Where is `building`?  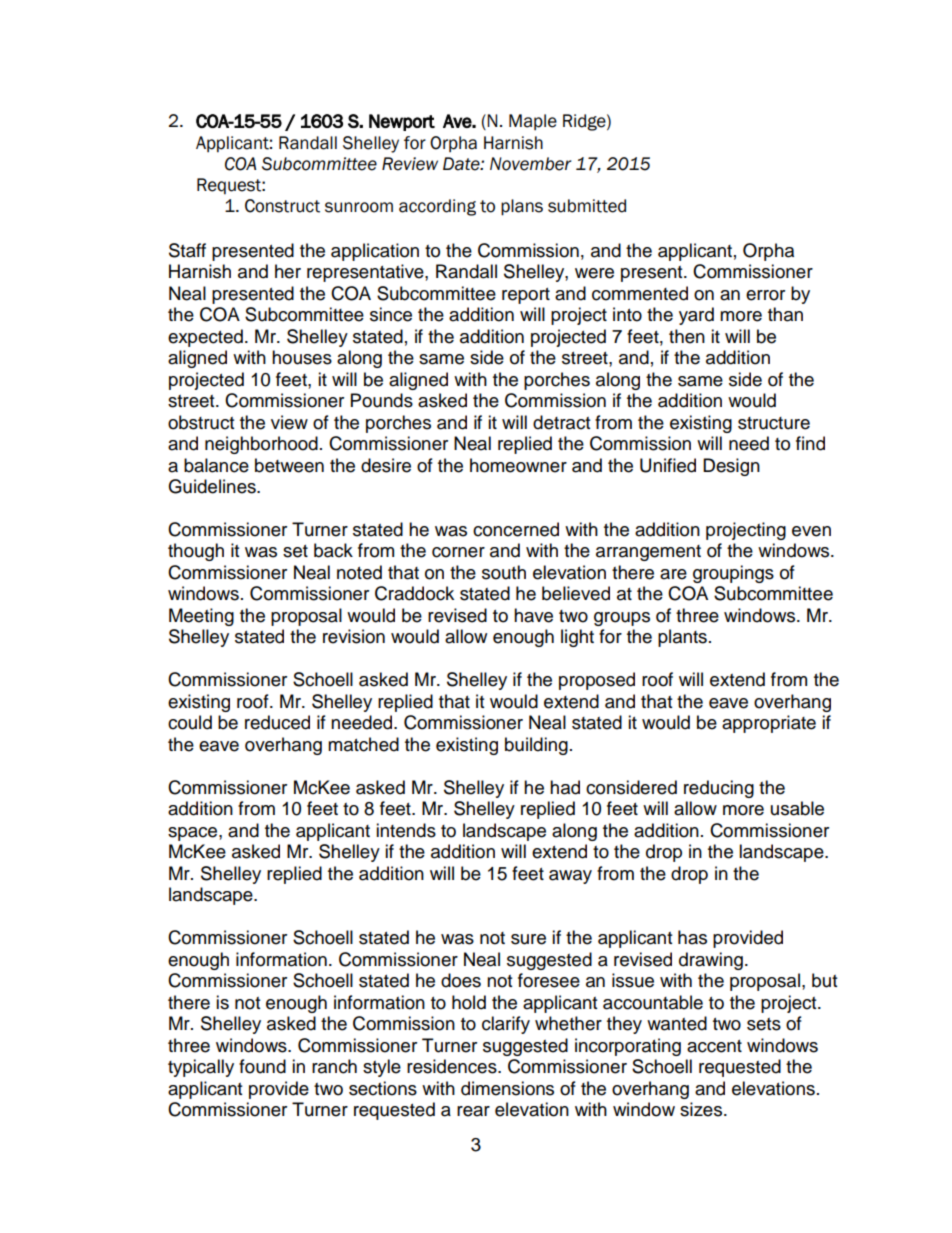
building is located at coordinates (536, 746).
